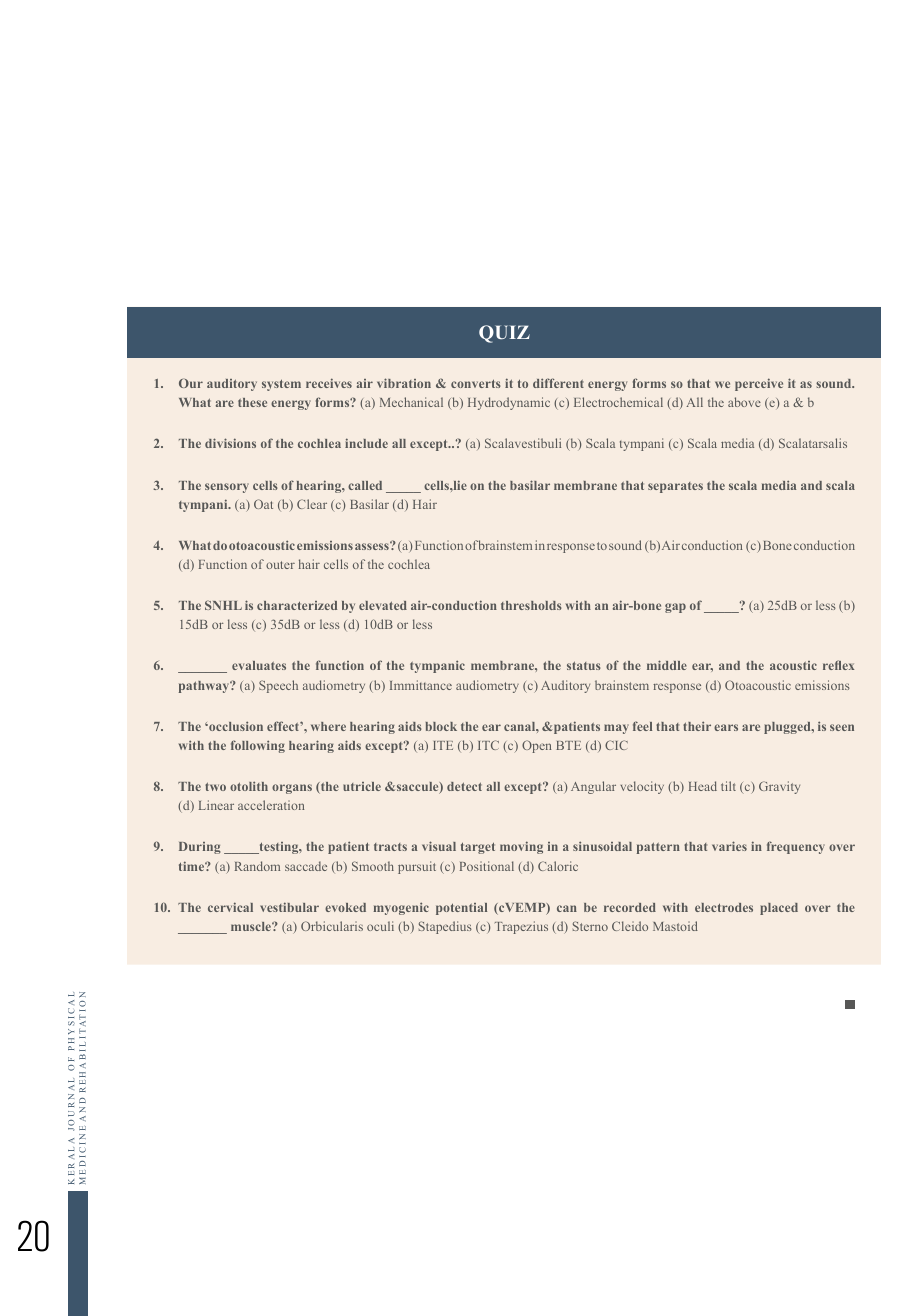  I want to click on ears, so click(726, 727).
